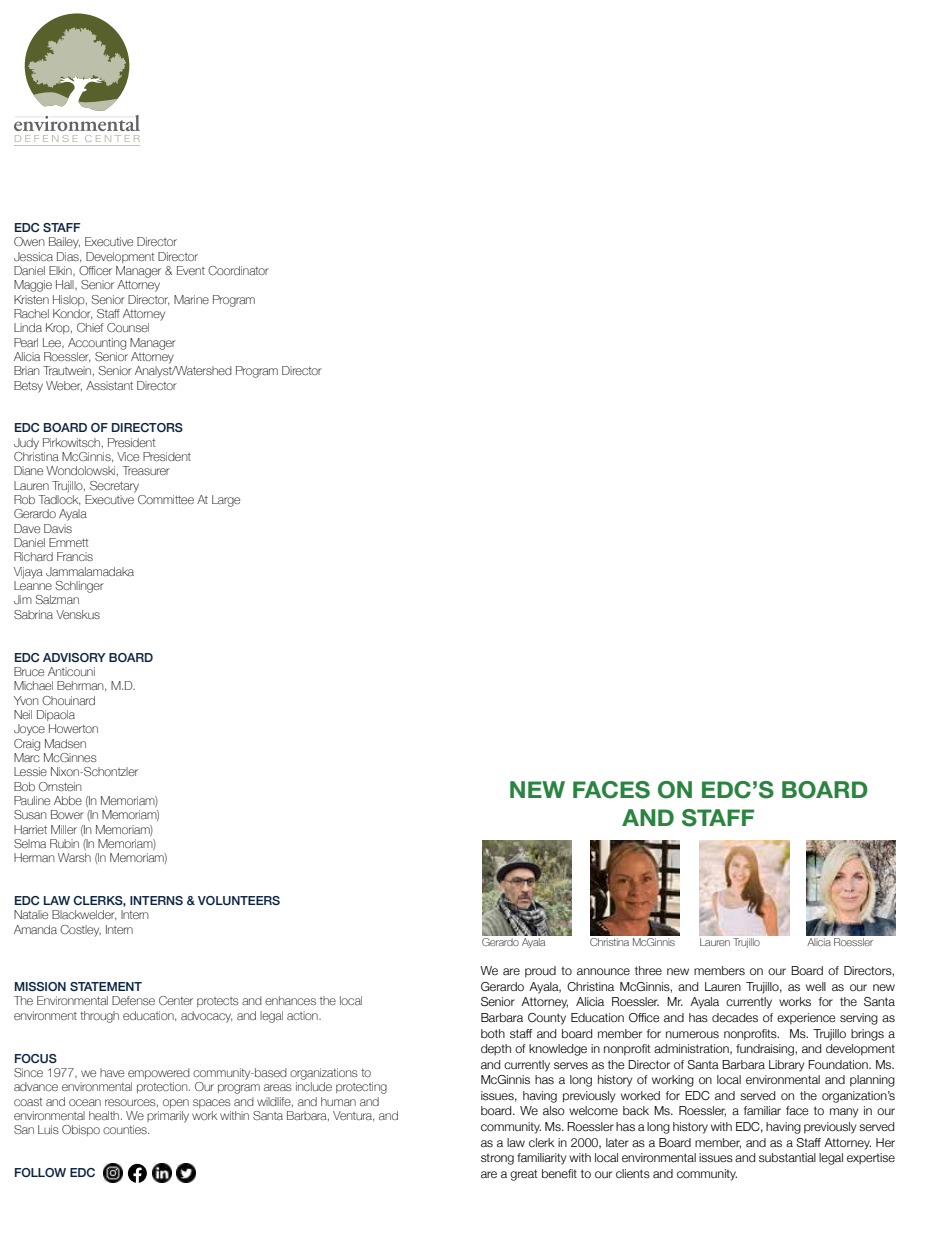 The height and width of the image is (1233, 952). What do you see at coordinates (226, 501) in the image?
I see `Large` at bounding box center [226, 501].
